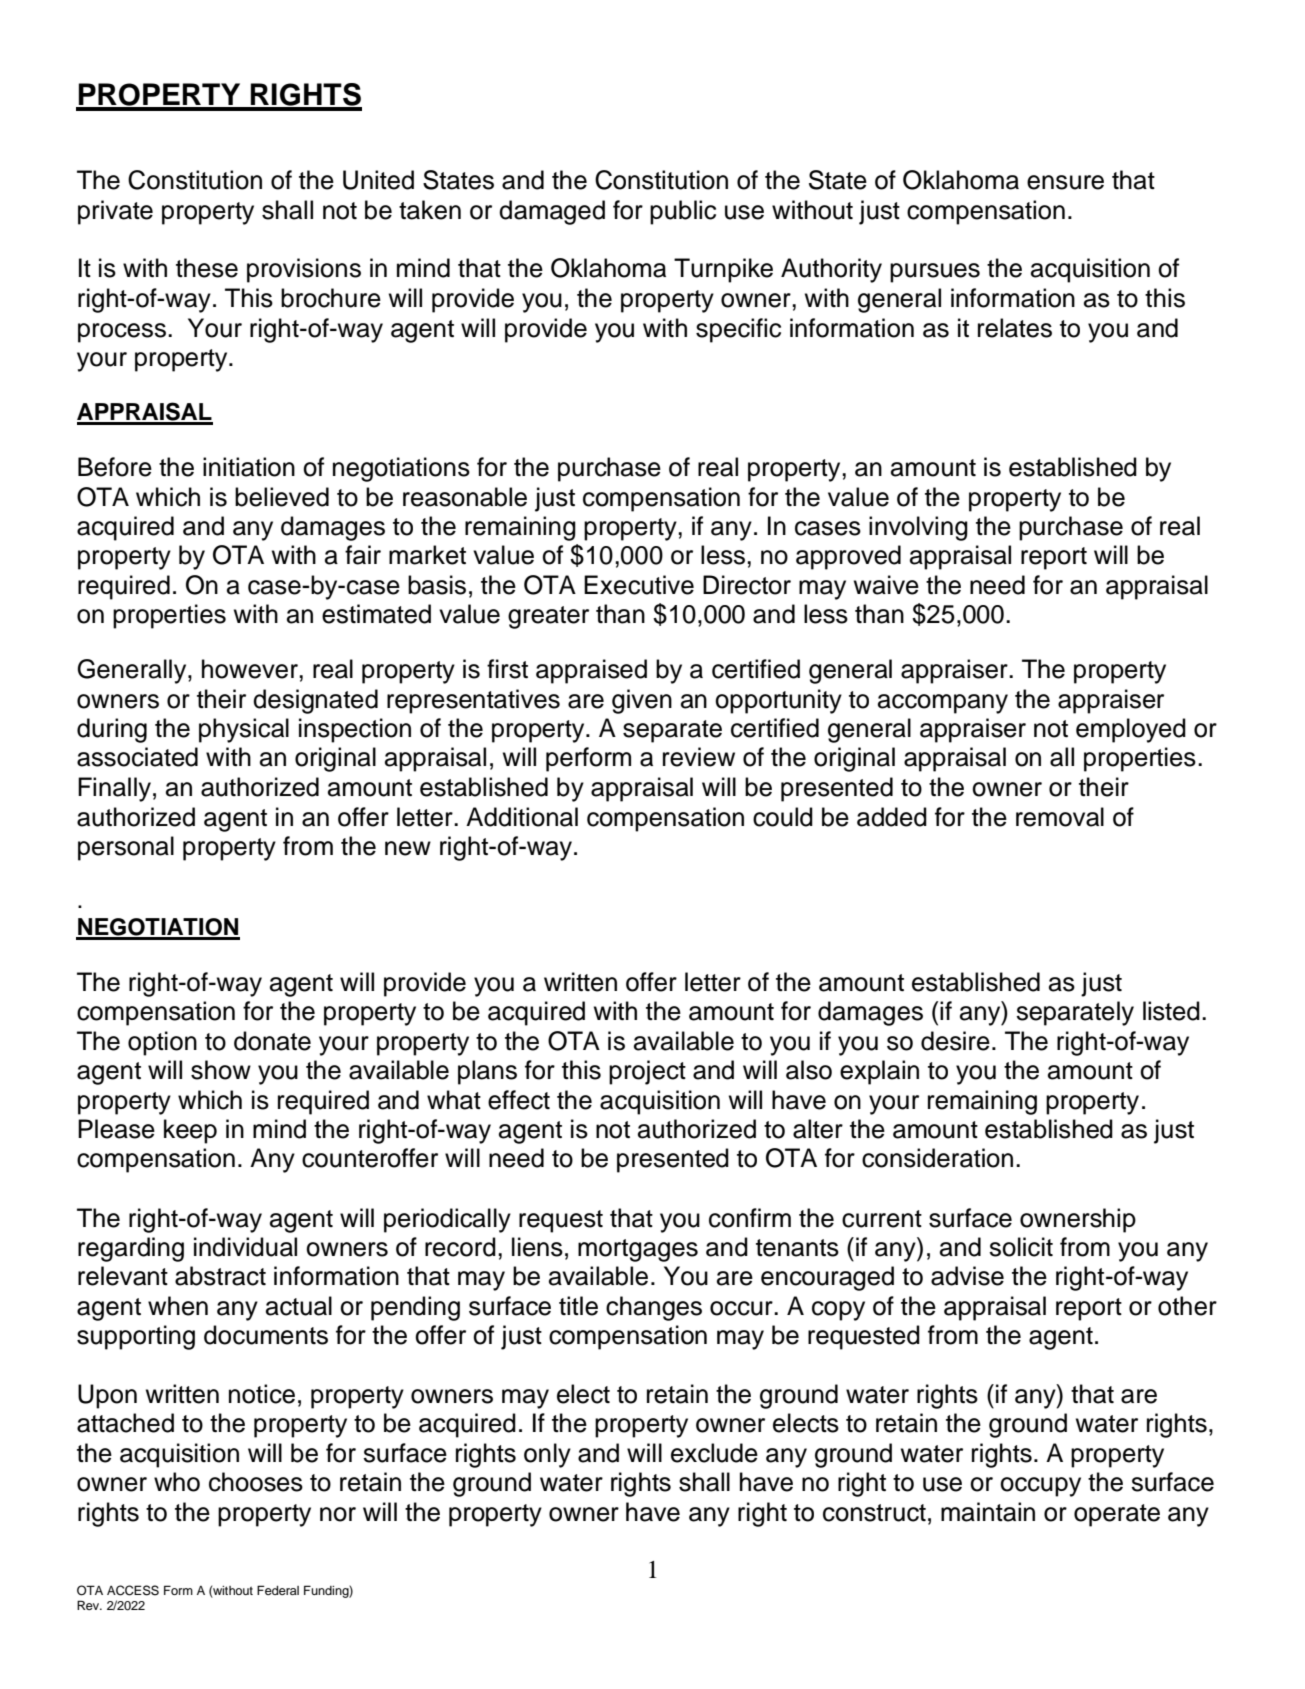 Image resolution: width=1305 pixels, height=1689 pixels. Describe the element at coordinates (522, 817) in the screenshot. I see `Additional` at that location.
